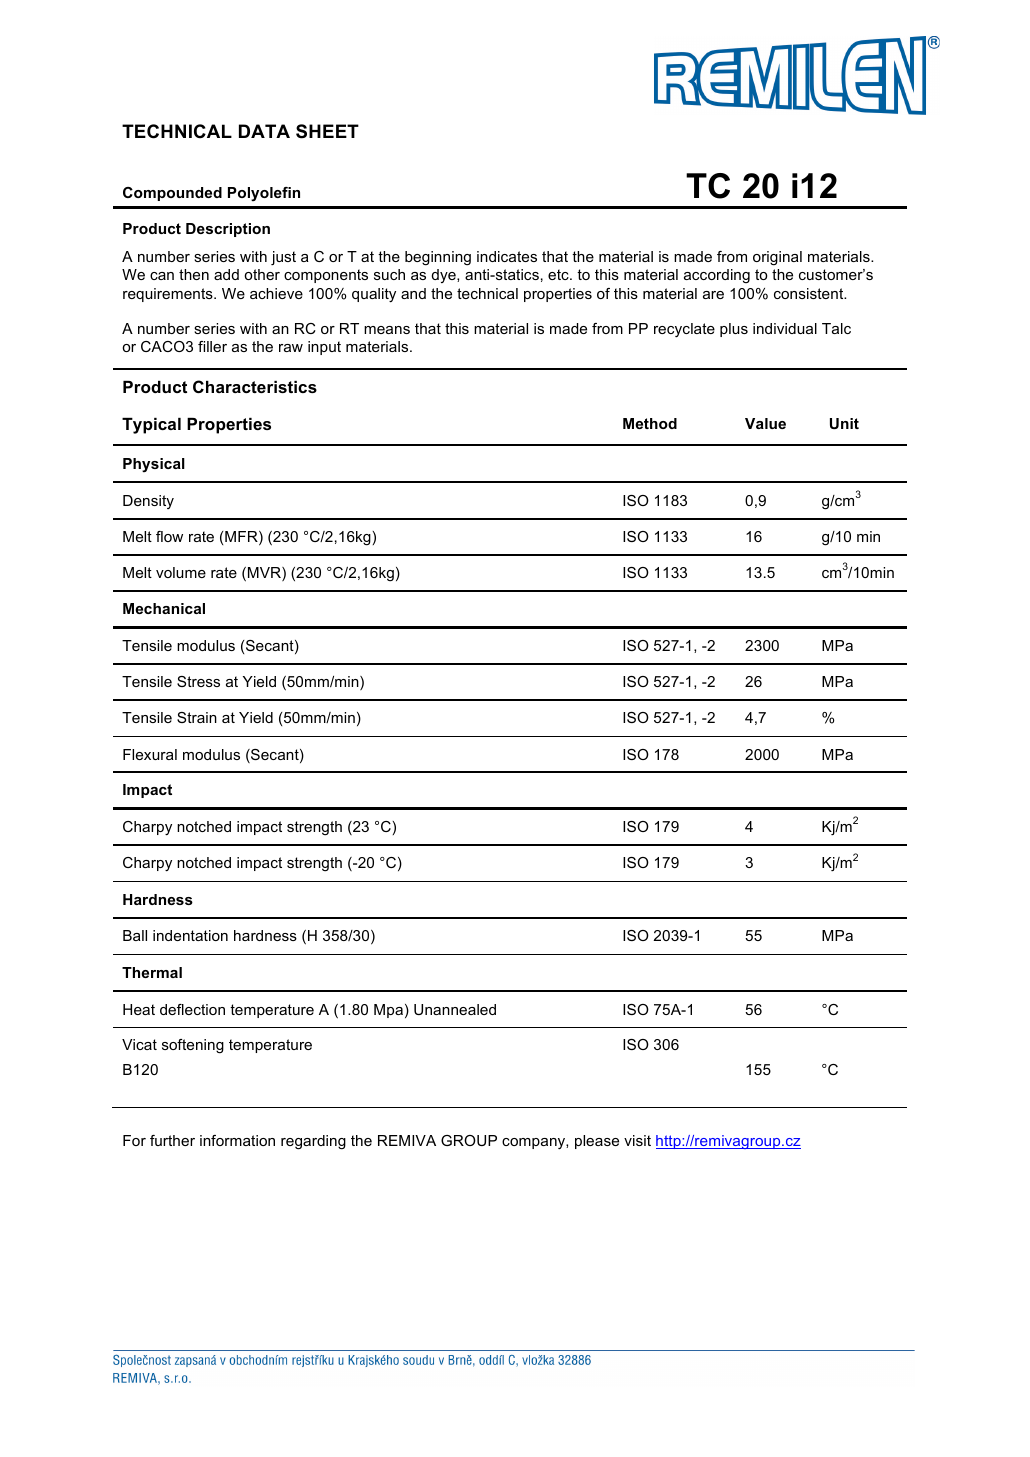 The width and height of the screenshot is (1030, 1457). Describe the element at coordinates (507, 256) in the screenshot. I see `indicates` at that location.
